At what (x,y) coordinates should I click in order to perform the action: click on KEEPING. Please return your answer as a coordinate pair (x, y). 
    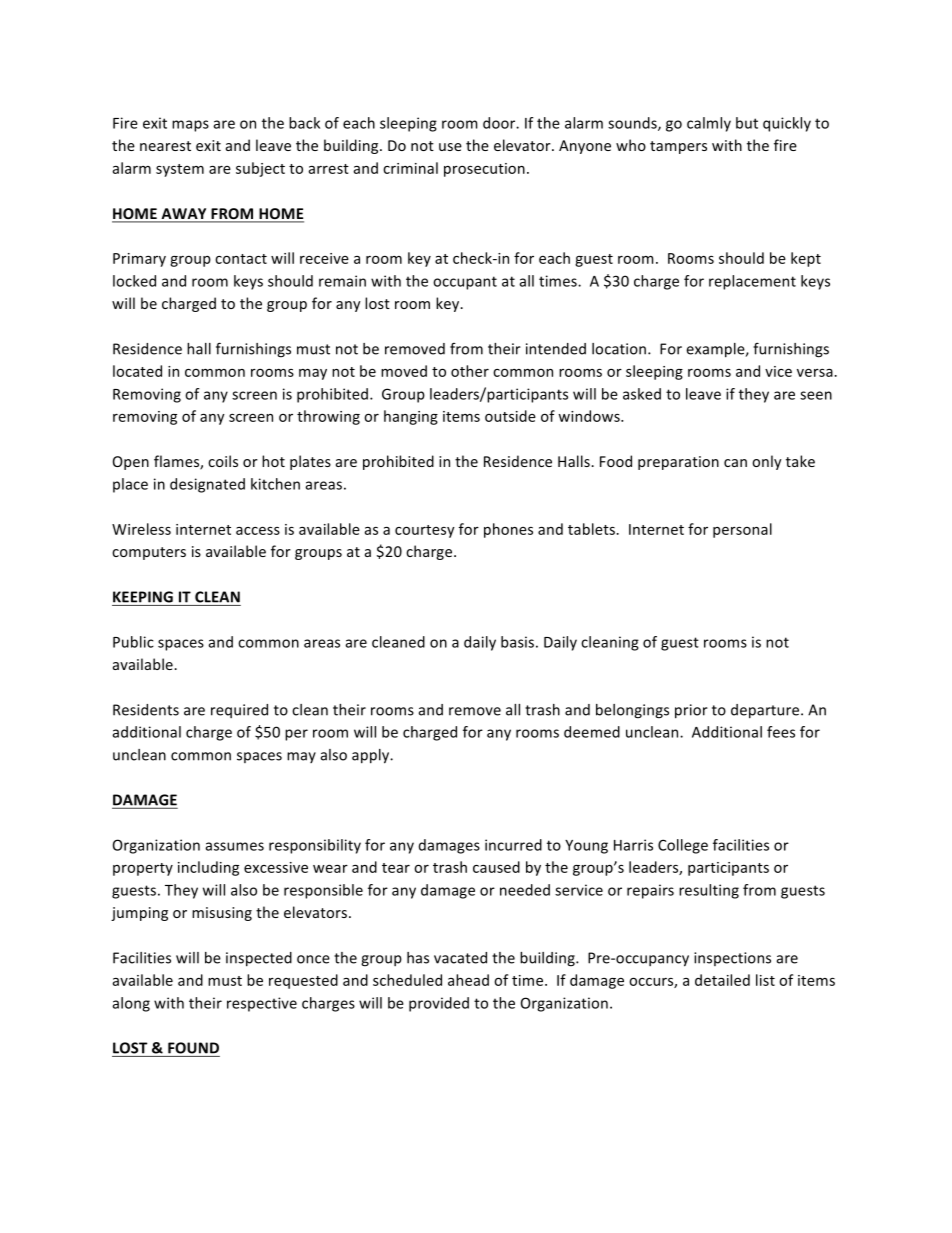
    Looking at the image, I should click on (143, 597).
